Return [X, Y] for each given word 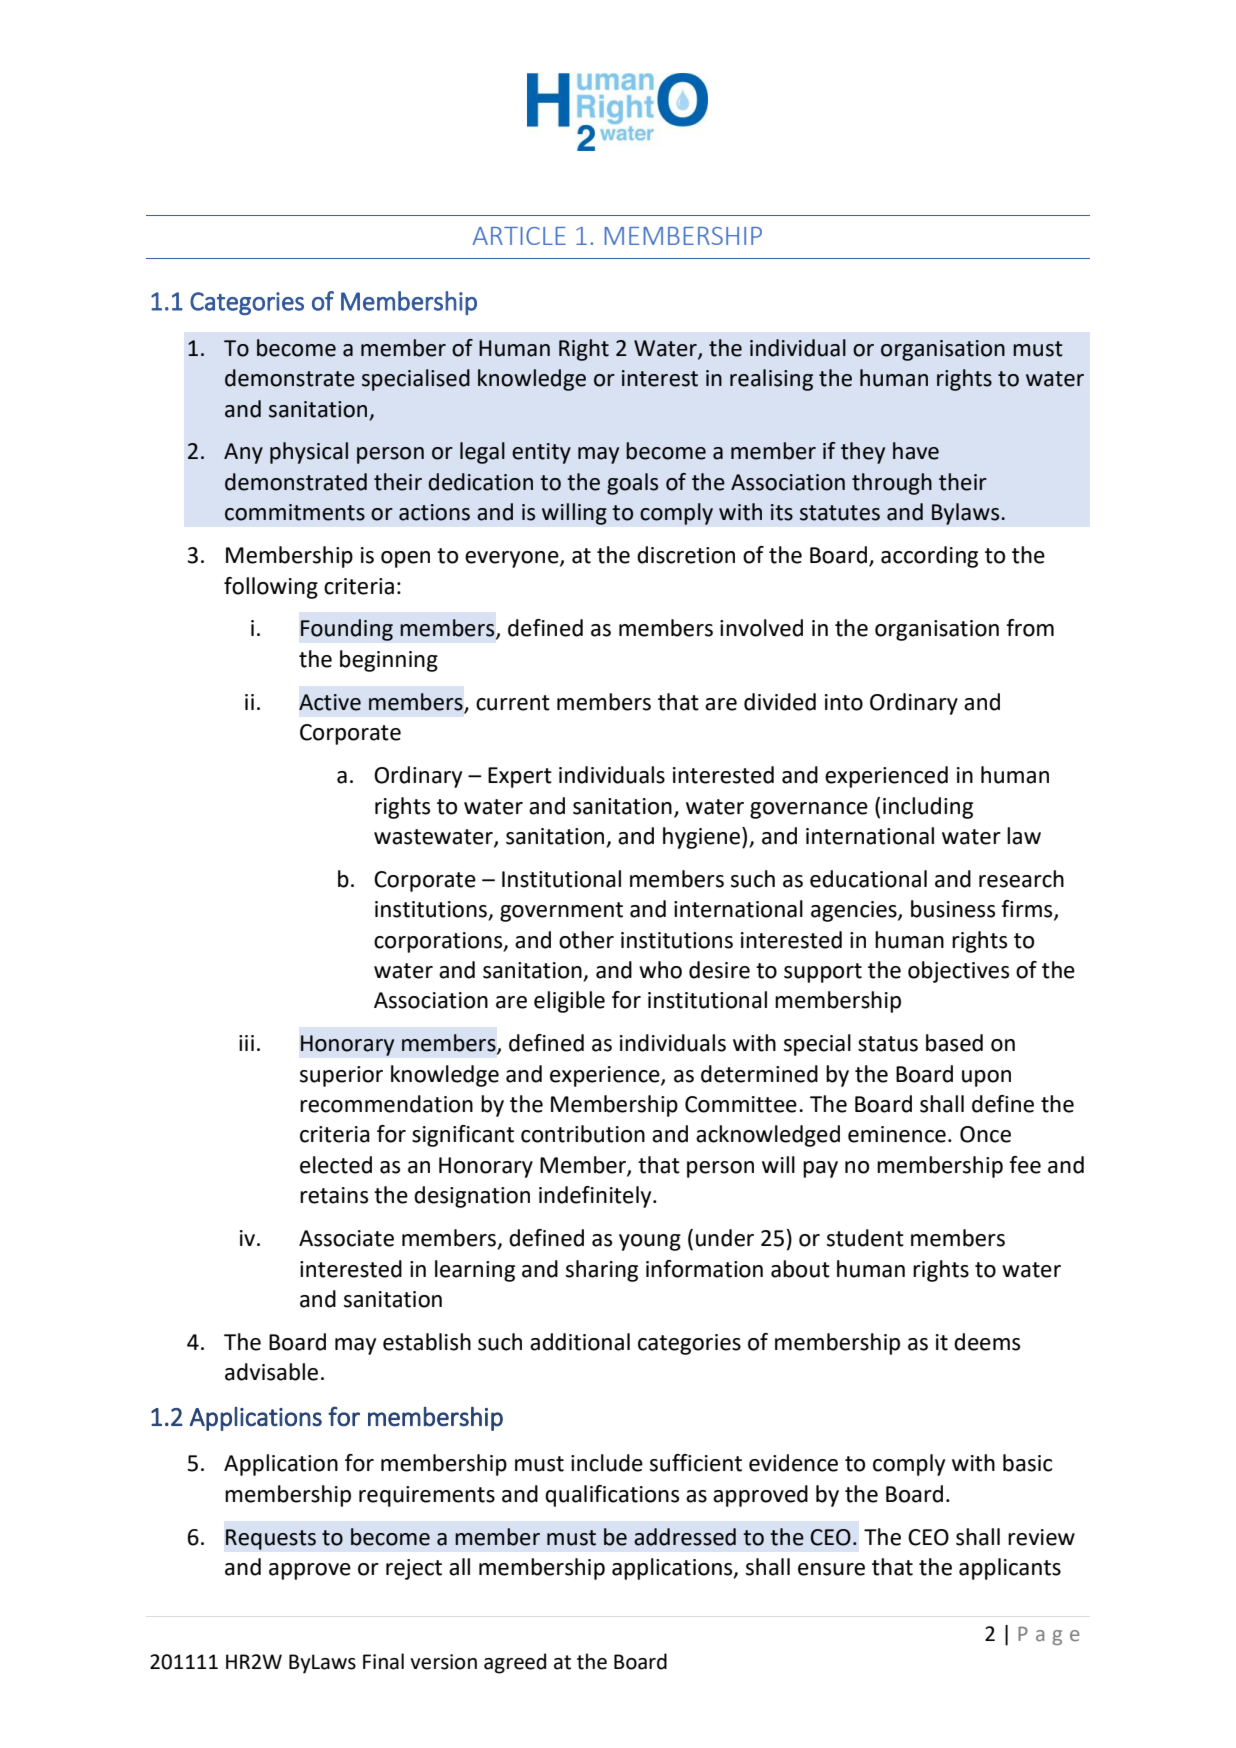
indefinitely [596, 1197]
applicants [1010, 1569]
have [916, 451]
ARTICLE [519, 236]
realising [771, 380]
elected [336, 1165]
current [513, 703]
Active [330, 702]
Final [383, 1661]
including [928, 808]
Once [985, 1134]
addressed [685, 1537]
